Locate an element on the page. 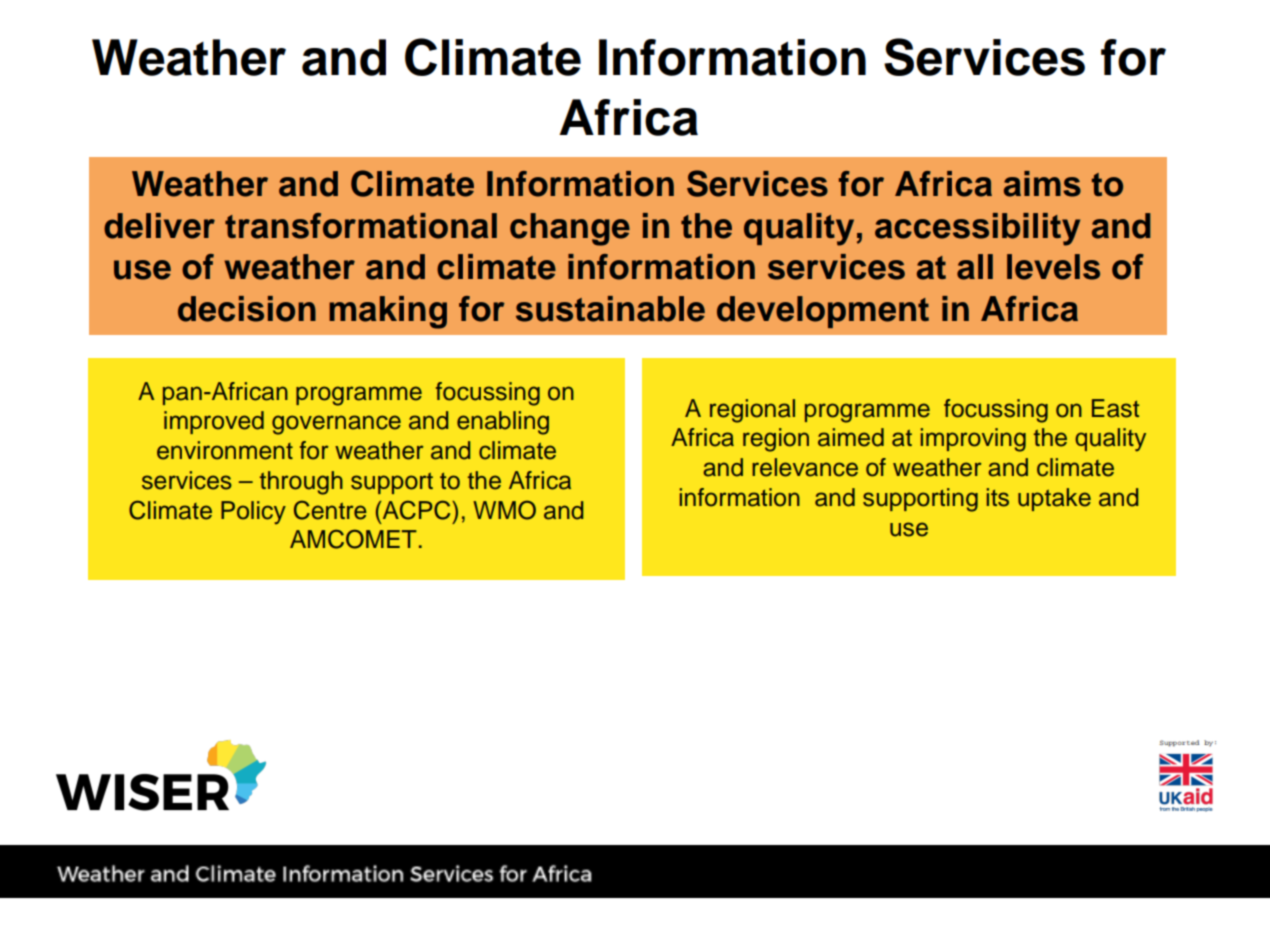 The image size is (1270, 952). its is located at coordinates (998, 497).
